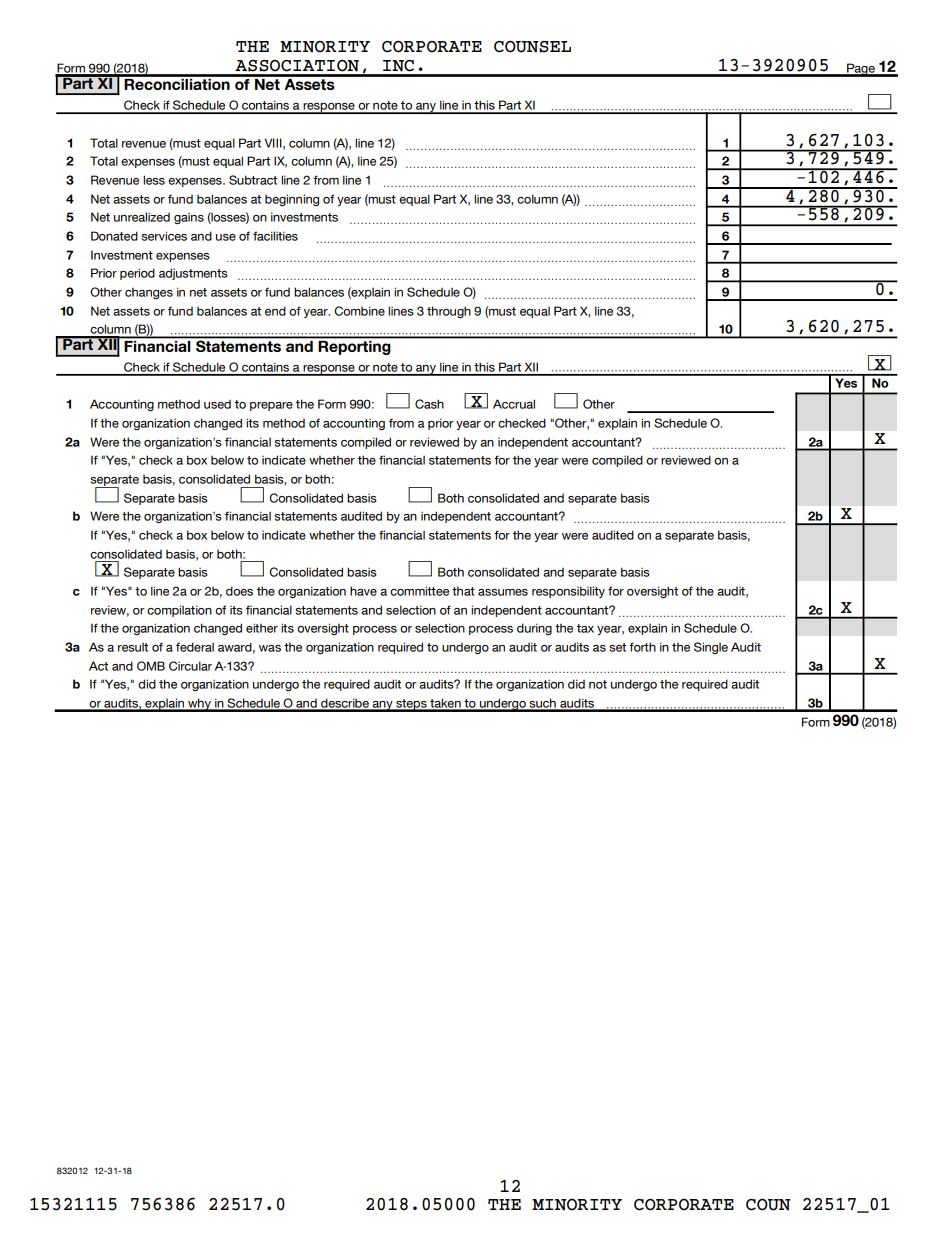  I want to click on Cash, so click(429, 404).
